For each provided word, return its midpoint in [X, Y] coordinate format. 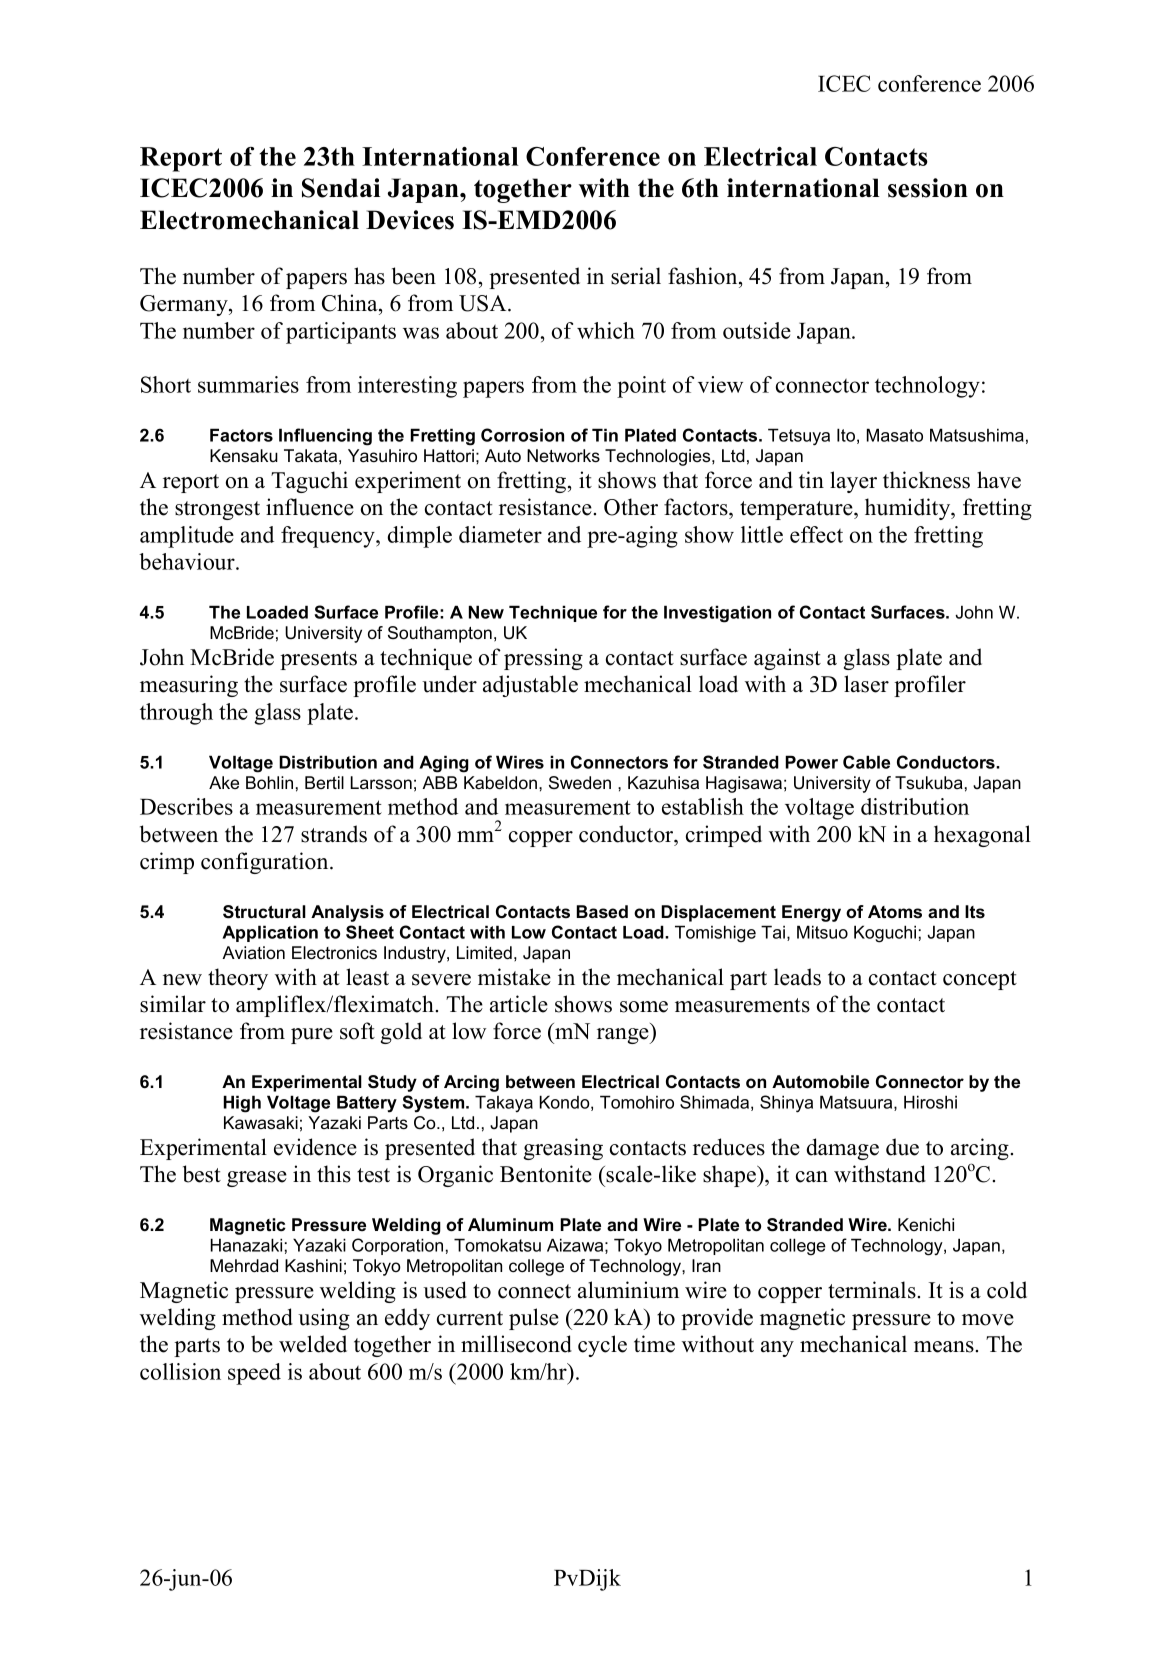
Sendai [341, 188]
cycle [602, 1346]
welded [313, 1344]
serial [636, 276]
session [928, 188]
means [944, 1347]
